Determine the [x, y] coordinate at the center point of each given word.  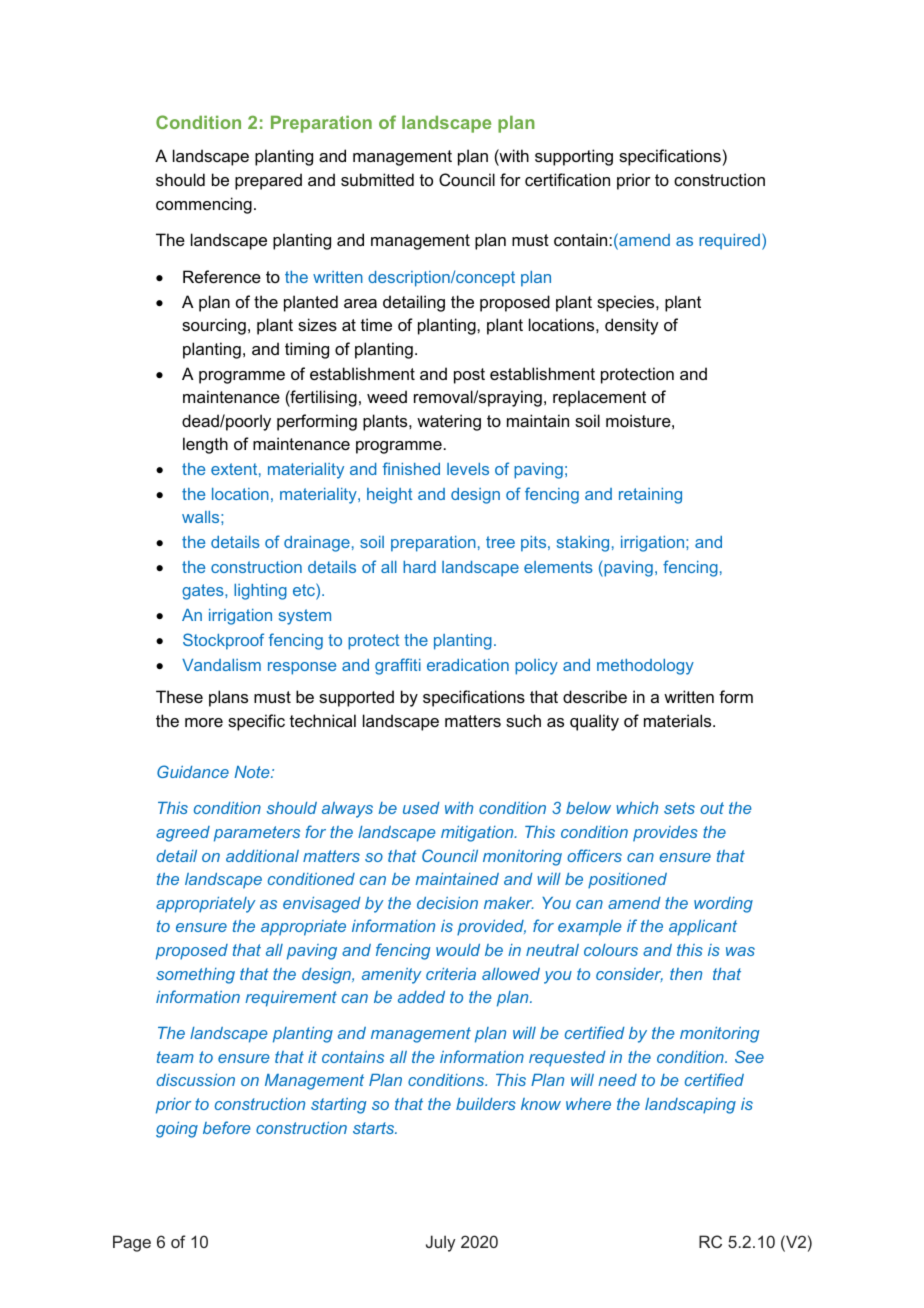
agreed [183, 834]
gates [204, 592]
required [729, 242]
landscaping [690, 1106]
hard [419, 567]
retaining [650, 496]
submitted [377, 179]
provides [665, 834]
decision [447, 903]
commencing [204, 205]
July [440, 1243]
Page [132, 1243]
